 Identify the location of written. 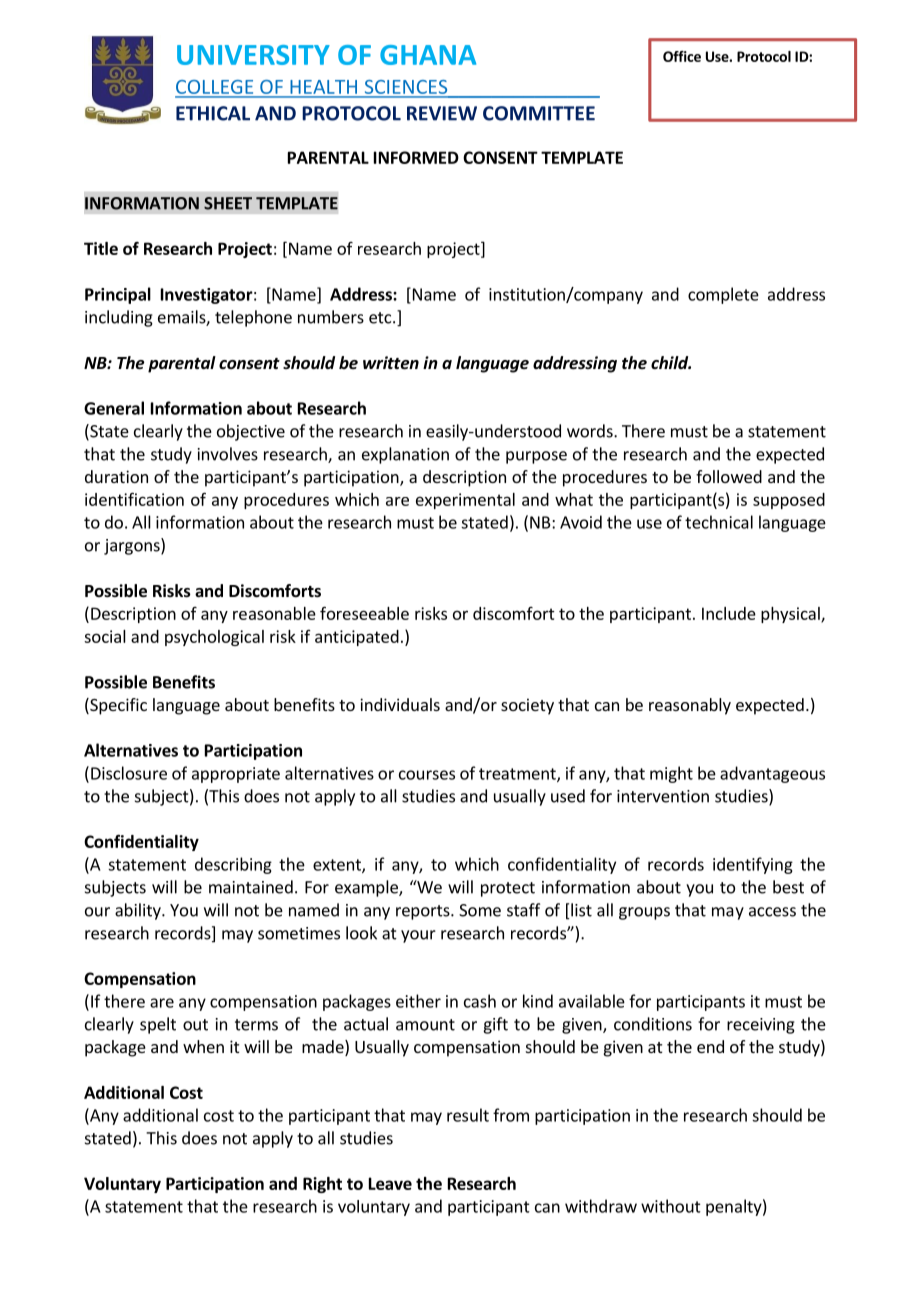
(391, 363).
